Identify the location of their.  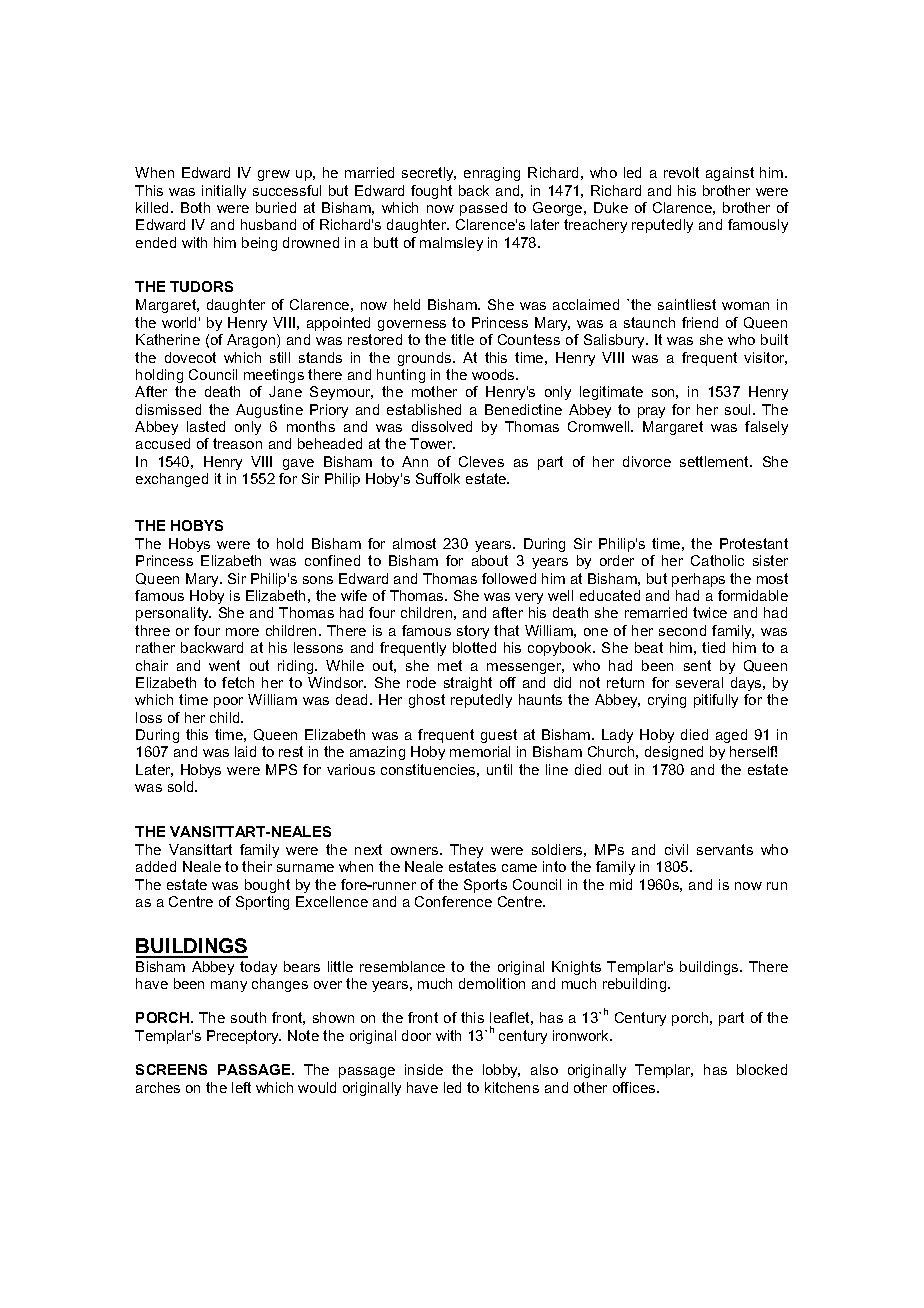
(257, 866).
